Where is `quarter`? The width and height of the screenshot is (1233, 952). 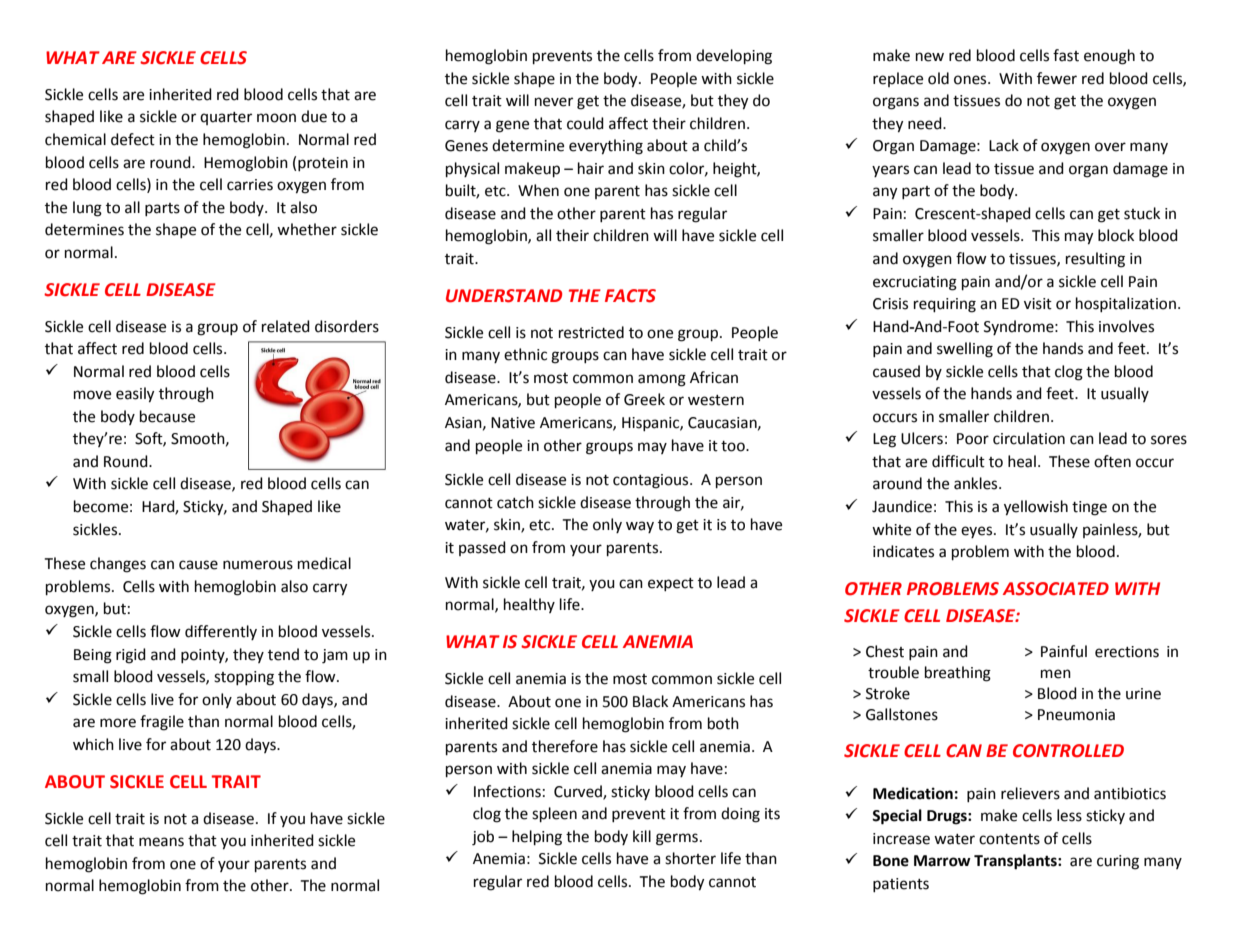 quarter is located at coordinates (226, 118).
